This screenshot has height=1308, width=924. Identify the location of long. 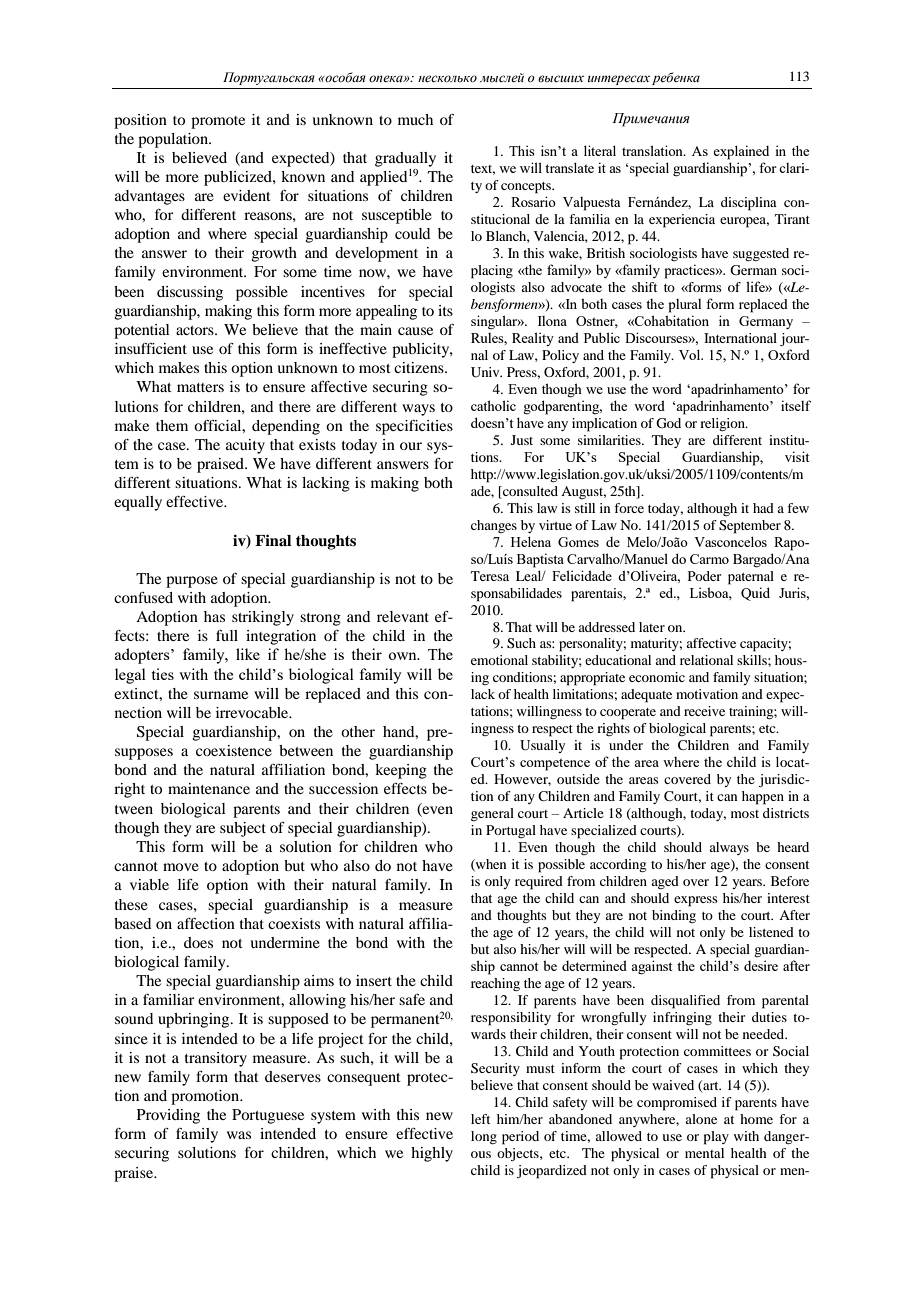
(484, 1137).
